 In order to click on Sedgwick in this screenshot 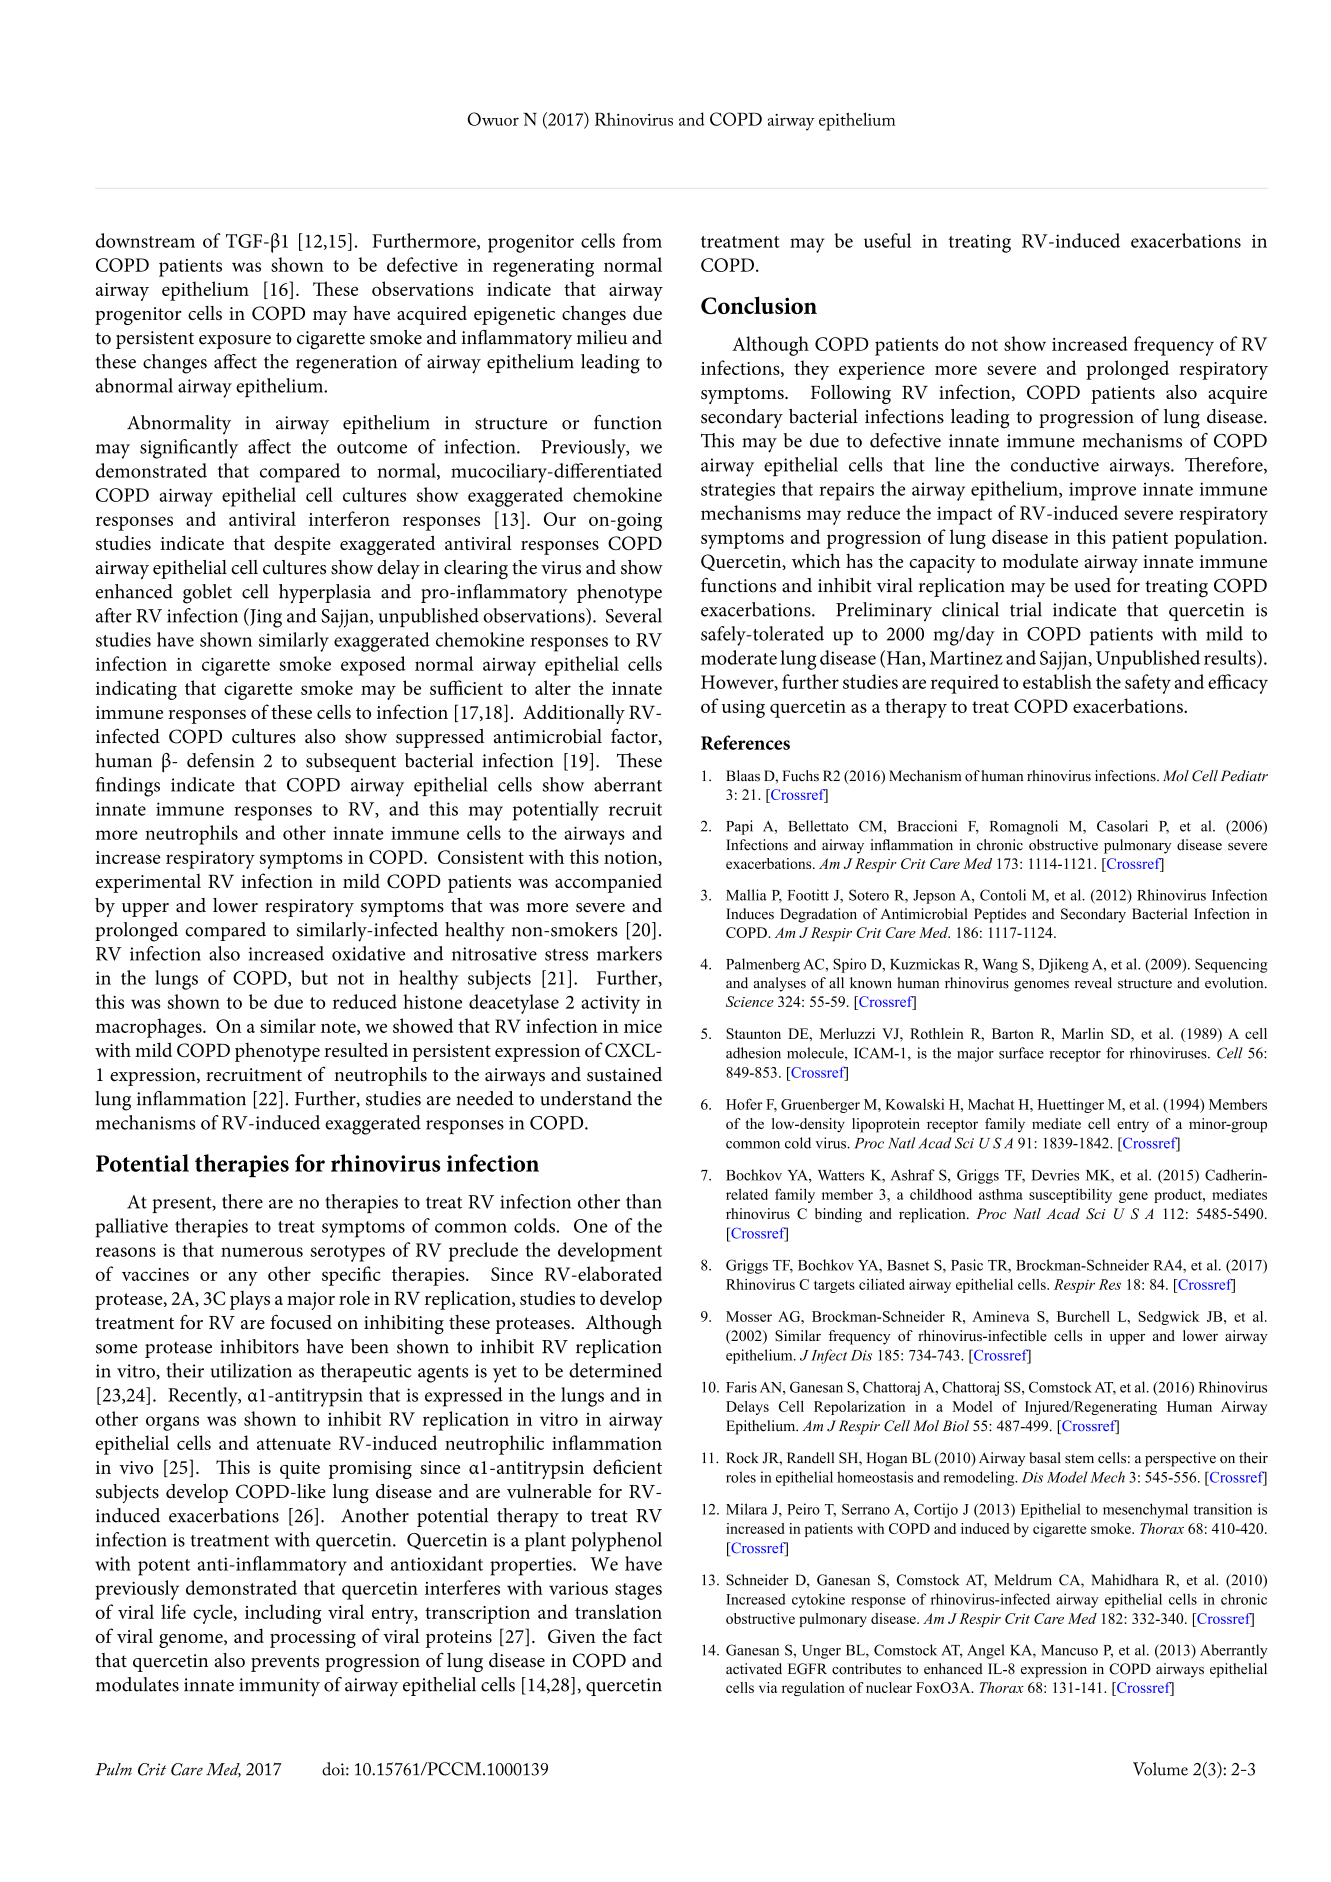, I will do `click(1168, 1318)`.
